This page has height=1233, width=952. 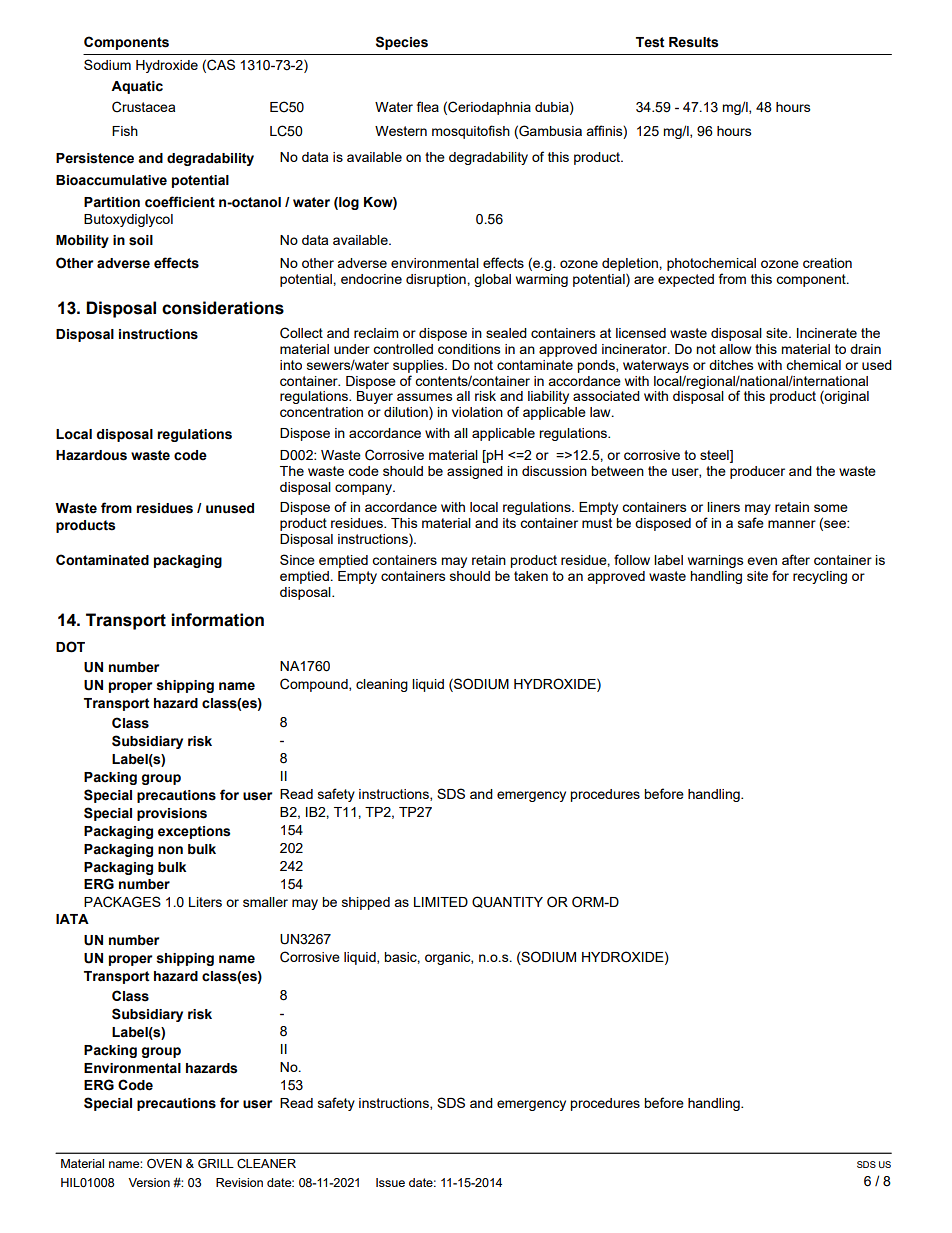 What do you see at coordinates (477, 412) in the page?
I see `violation` at bounding box center [477, 412].
